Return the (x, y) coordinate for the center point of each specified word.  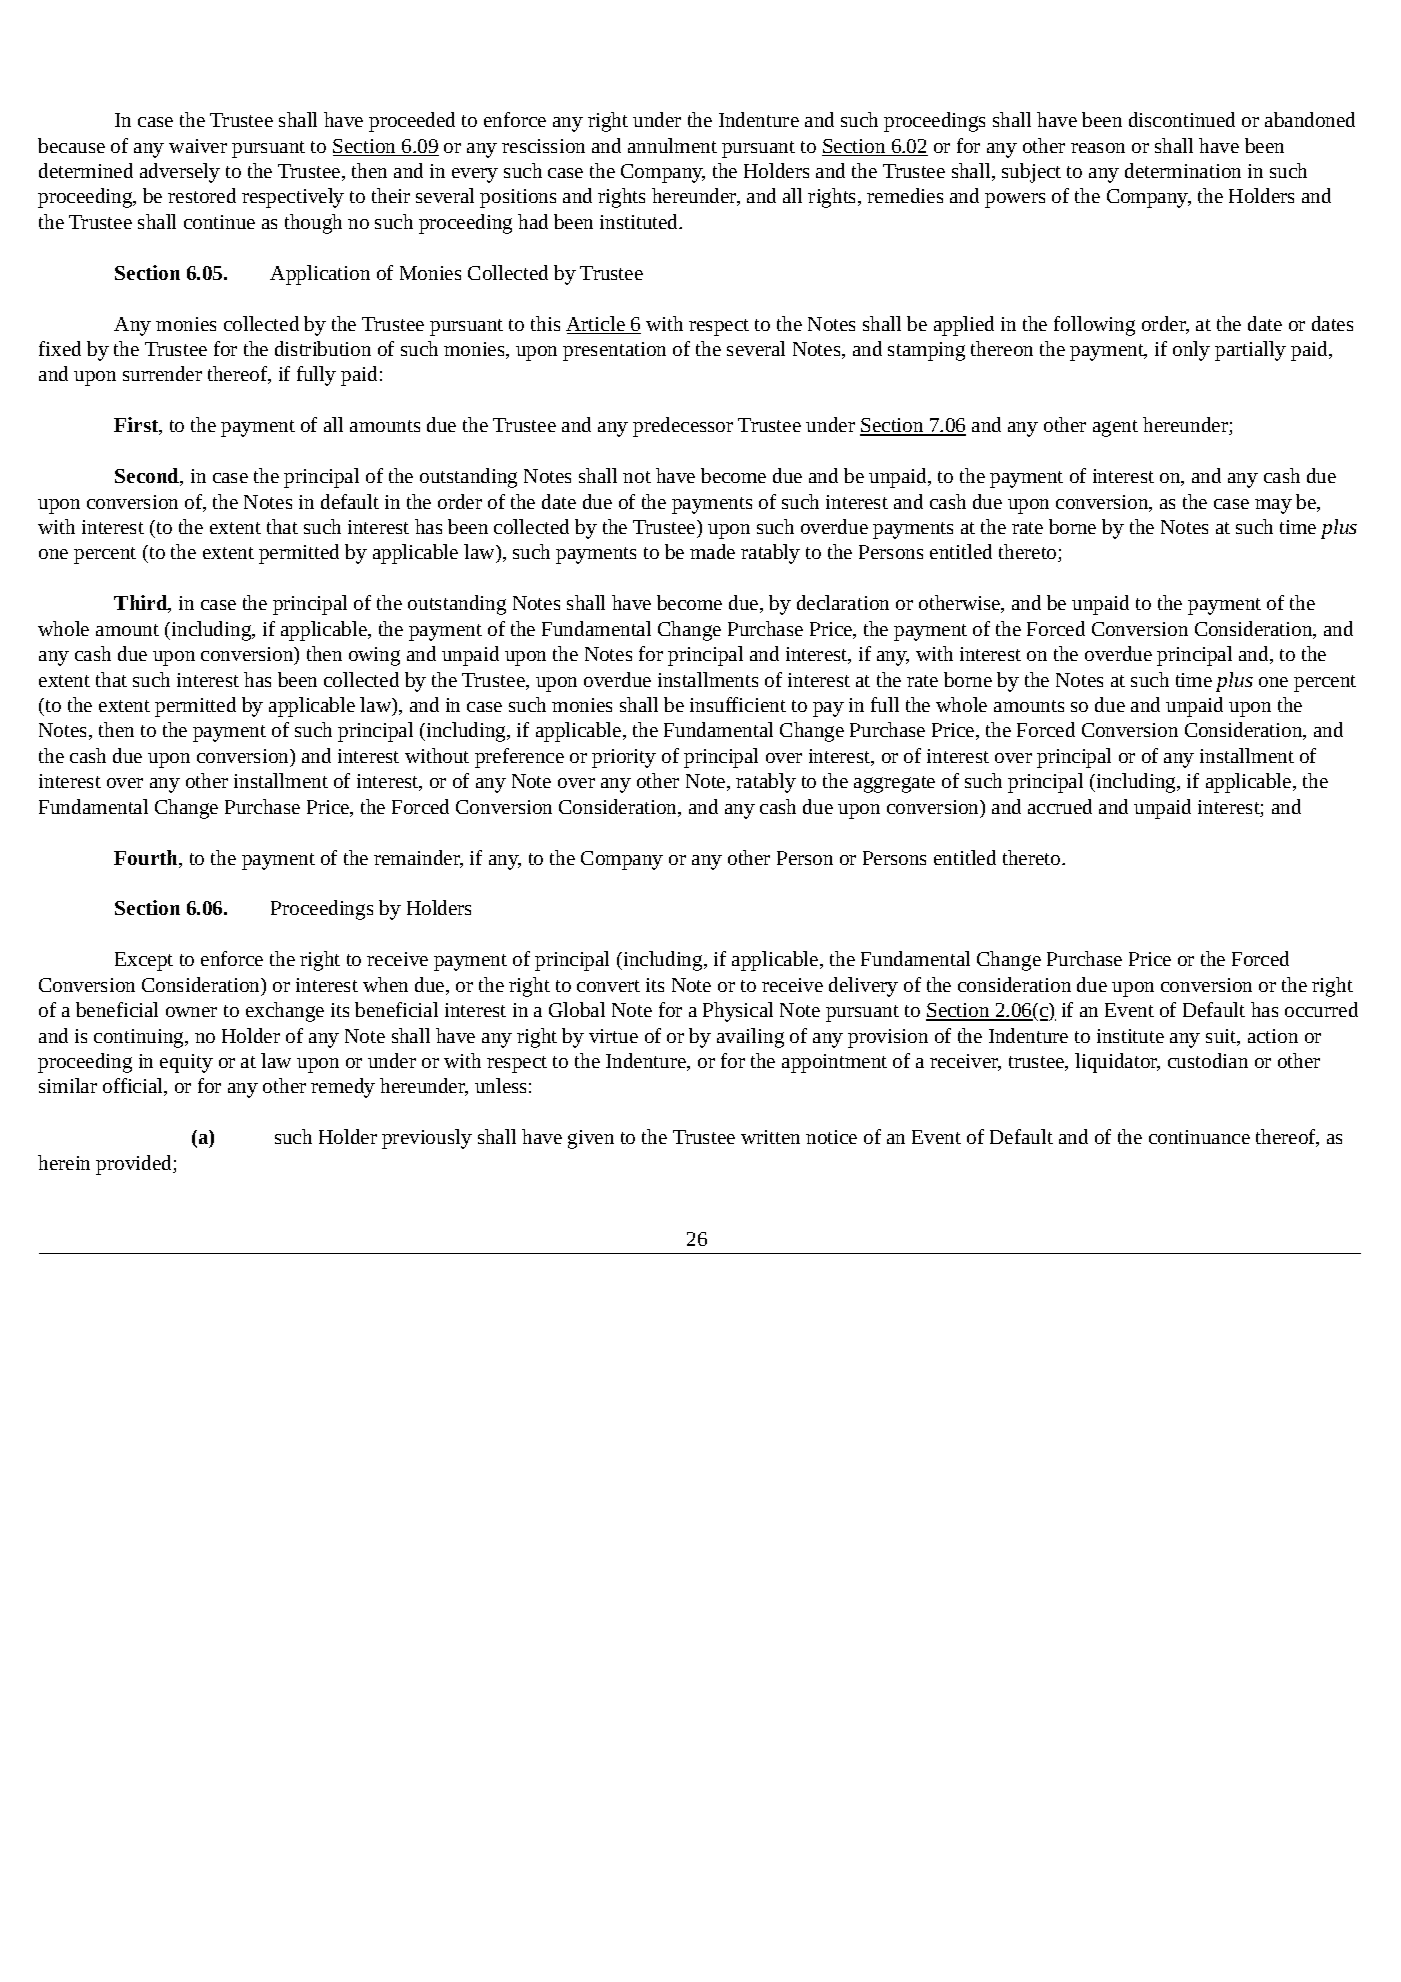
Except (144, 961)
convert (608, 986)
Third (142, 604)
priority (624, 758)
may (1273, 506)
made (712, 551)
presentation (614, 351)
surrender (162, 373)
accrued (1060, 806)
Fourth (147, 859)
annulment (672, 145)
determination (1183, 170)
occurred (1321, 1009)
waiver (198, 146)
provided (135, 1165)
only (1191, 351)
